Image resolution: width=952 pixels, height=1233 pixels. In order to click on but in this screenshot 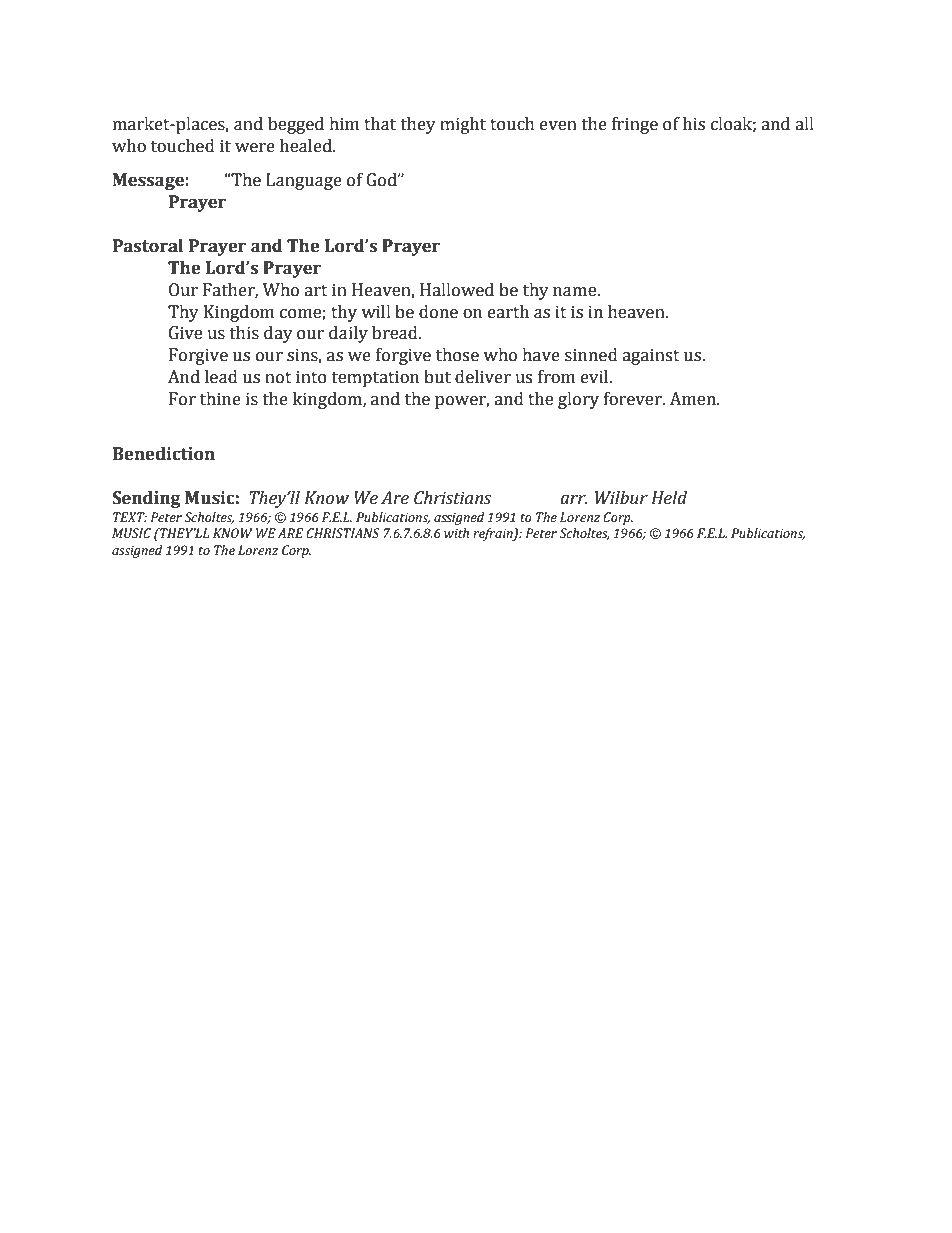, I will do `click(437, 377)`.
